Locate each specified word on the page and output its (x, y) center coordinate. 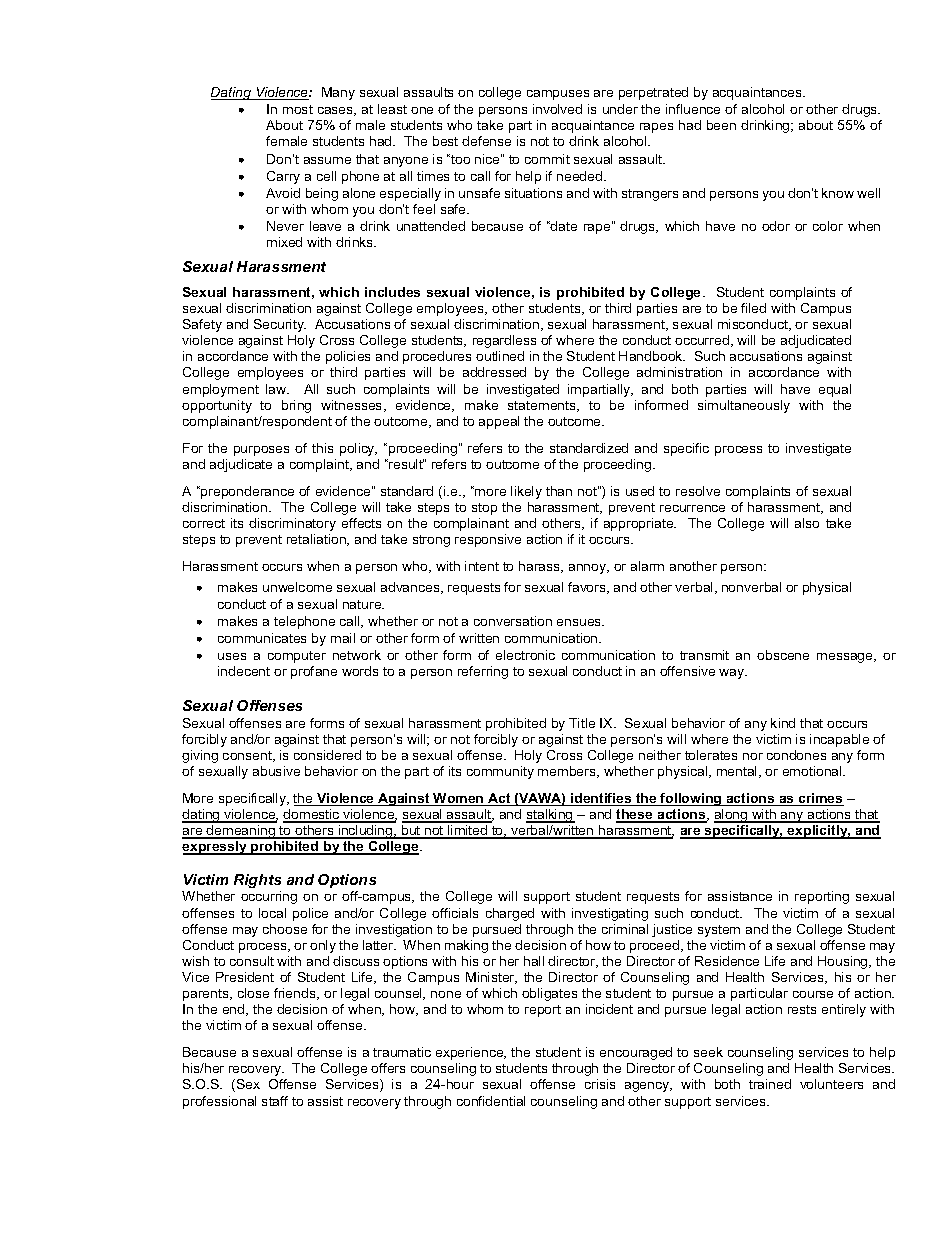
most (298, 109)
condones (796, 755)
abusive (276, 771)
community (500, 772)
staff (275, 1101)
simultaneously (744, 406)
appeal (499, 422)
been (721, 125)
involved (557, 109)
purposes (261, 451)
